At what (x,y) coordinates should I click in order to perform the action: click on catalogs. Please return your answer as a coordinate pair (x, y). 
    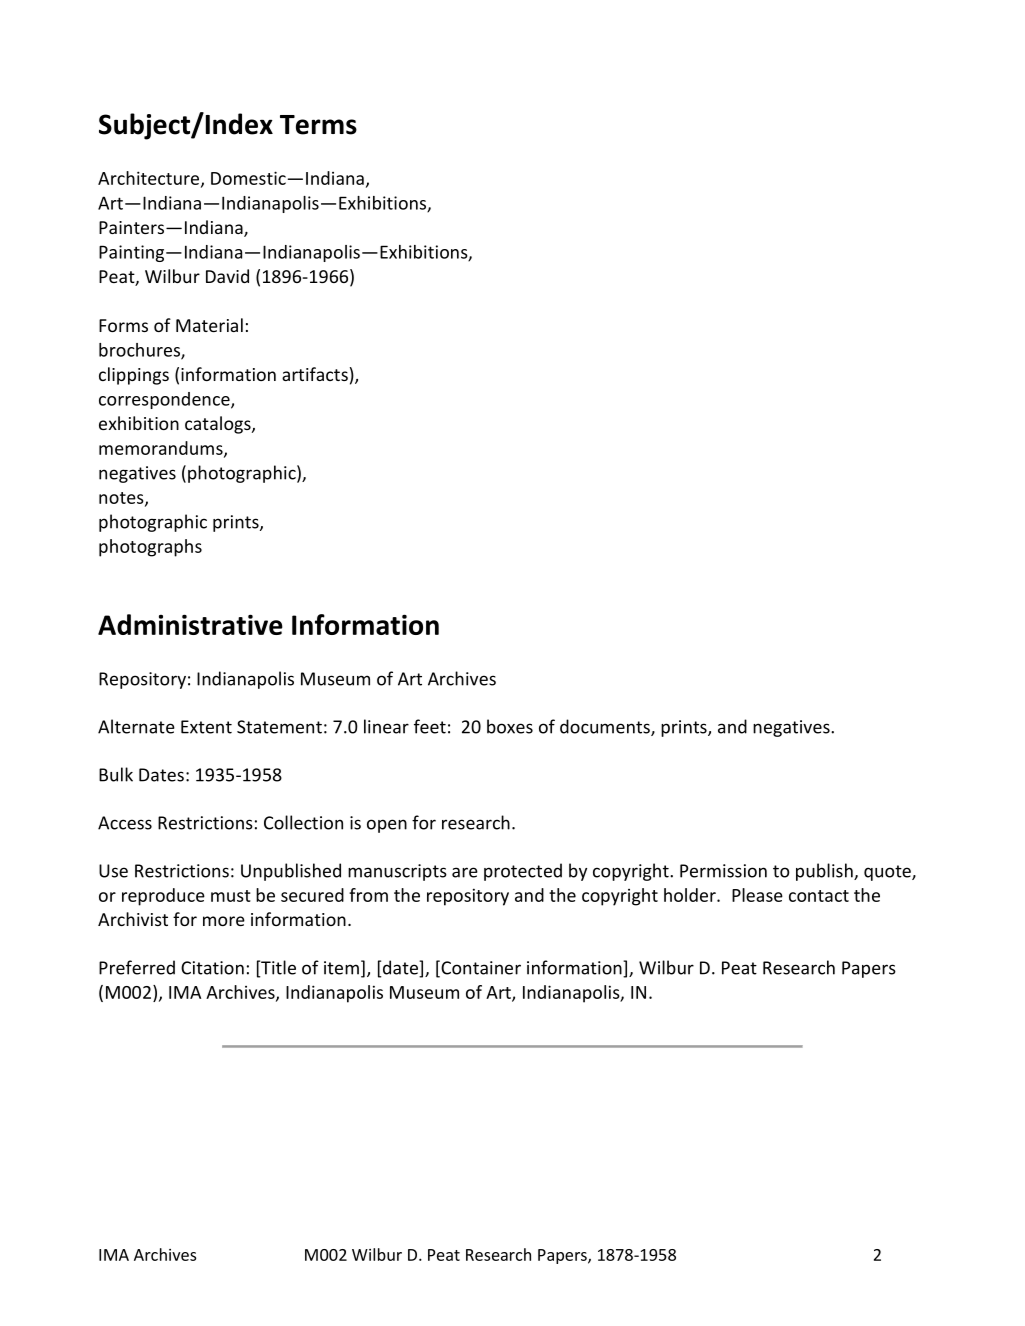
    Looking at the image, I should click on (219, 425).
